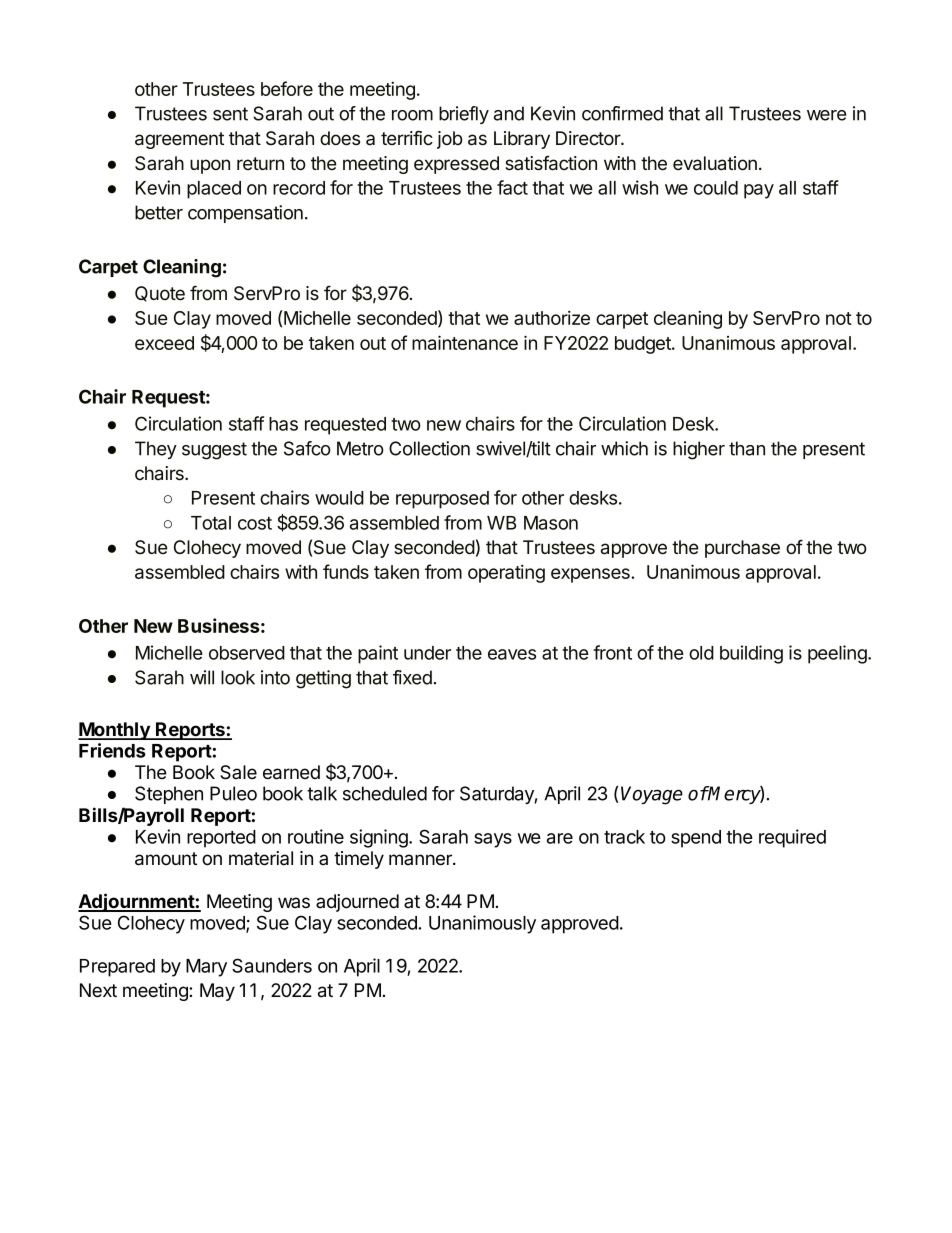  Describe the element at coordinates (164, 343) in the image. I see `exceed` at that location.
